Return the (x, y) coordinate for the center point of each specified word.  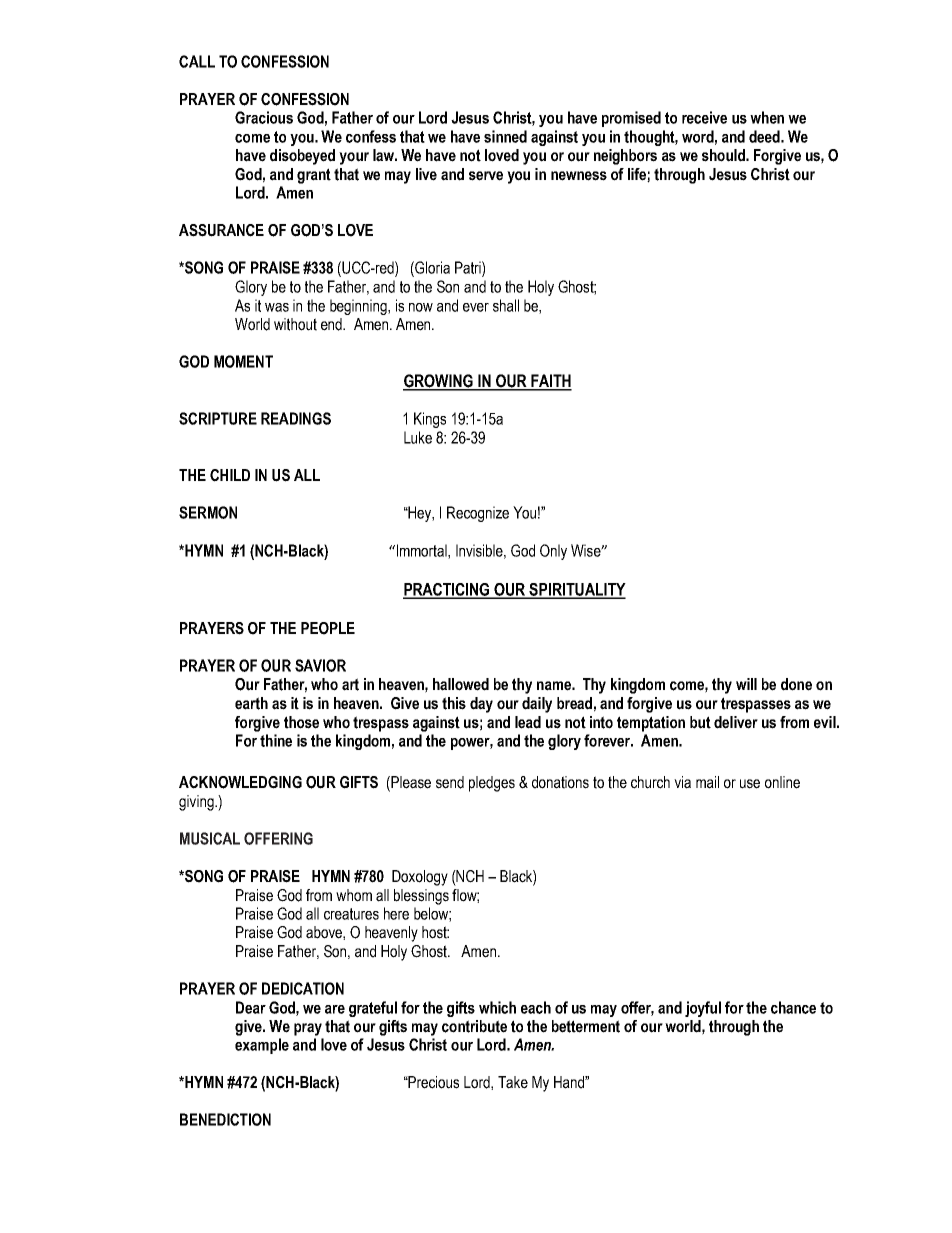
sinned (505, 136)
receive (704, 117)
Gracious (264, 117)
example (262, 1046)
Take (513, 1082)
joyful (703, 1009)
